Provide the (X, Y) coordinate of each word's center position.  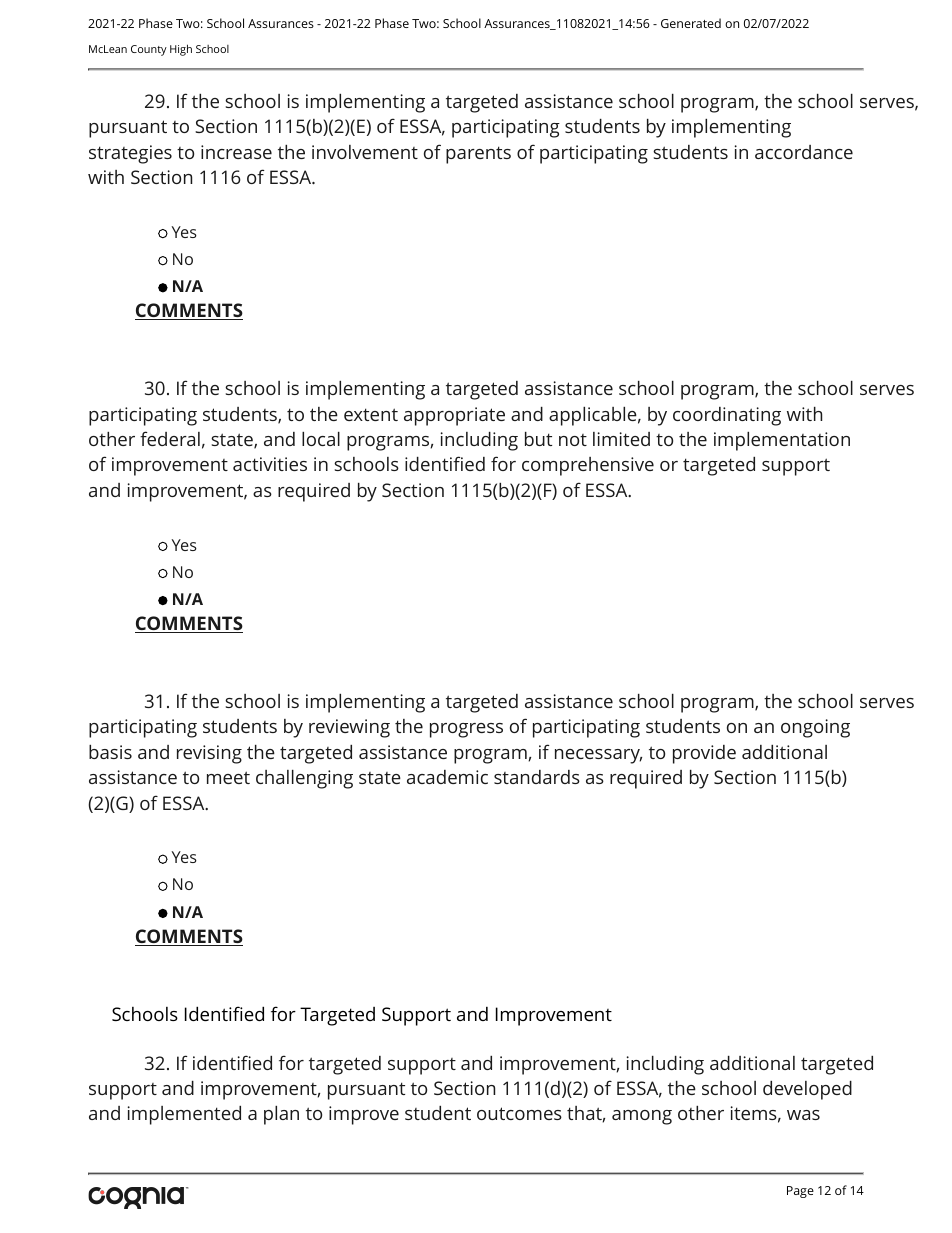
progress (466, 730)
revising (209, 754)
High (181, 50)
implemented (184, 1115)
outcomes (519, 1113)
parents (478, 155)
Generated (691, 23)
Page (800, 1192)
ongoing (815, 728)
